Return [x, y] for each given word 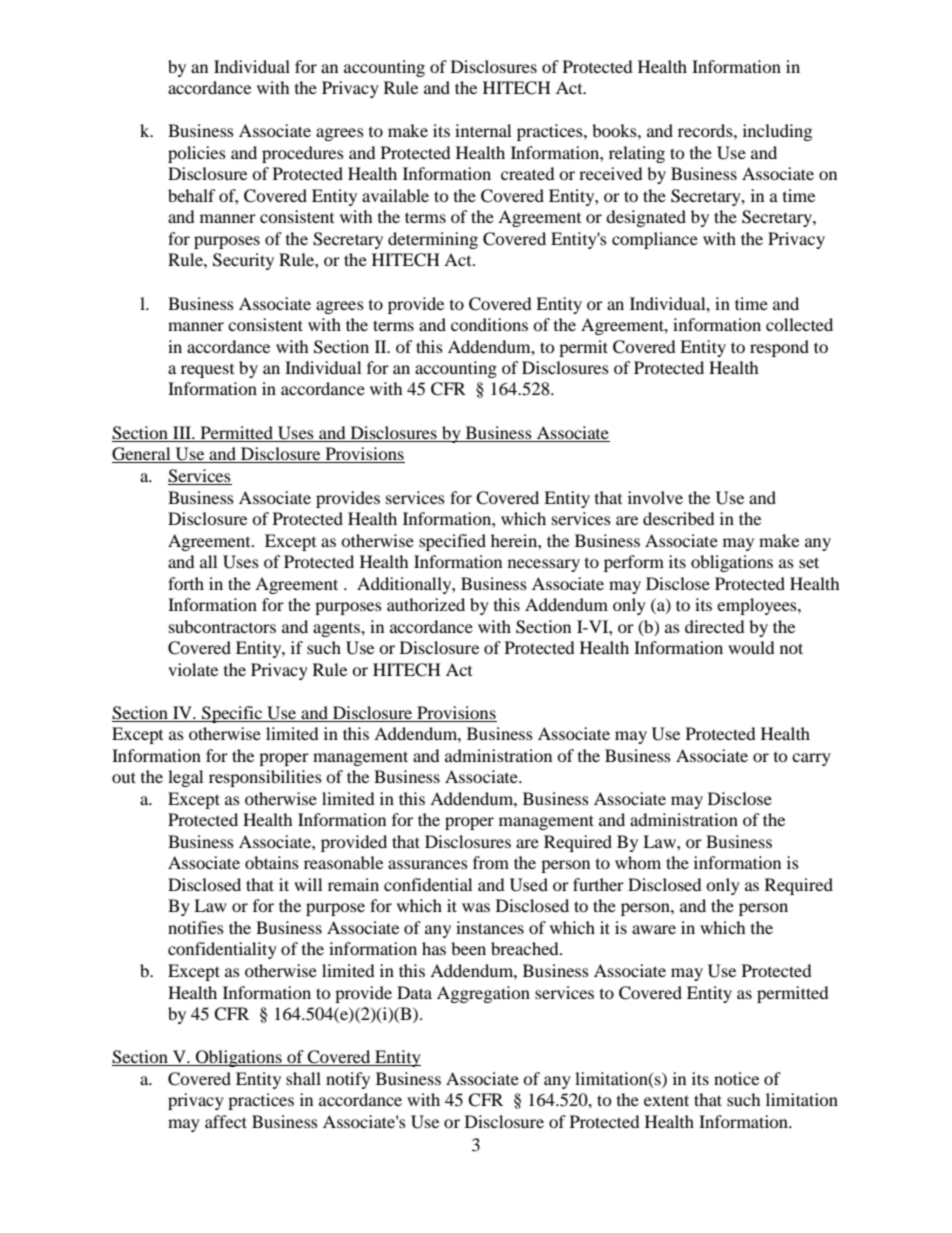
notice [736, 1078]
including [777, 132]
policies [197, 154]
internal [483, 130]
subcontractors [222, 626]
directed [715, 626]
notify [348, 1080]
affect [226, 1121]
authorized [426, 604]
